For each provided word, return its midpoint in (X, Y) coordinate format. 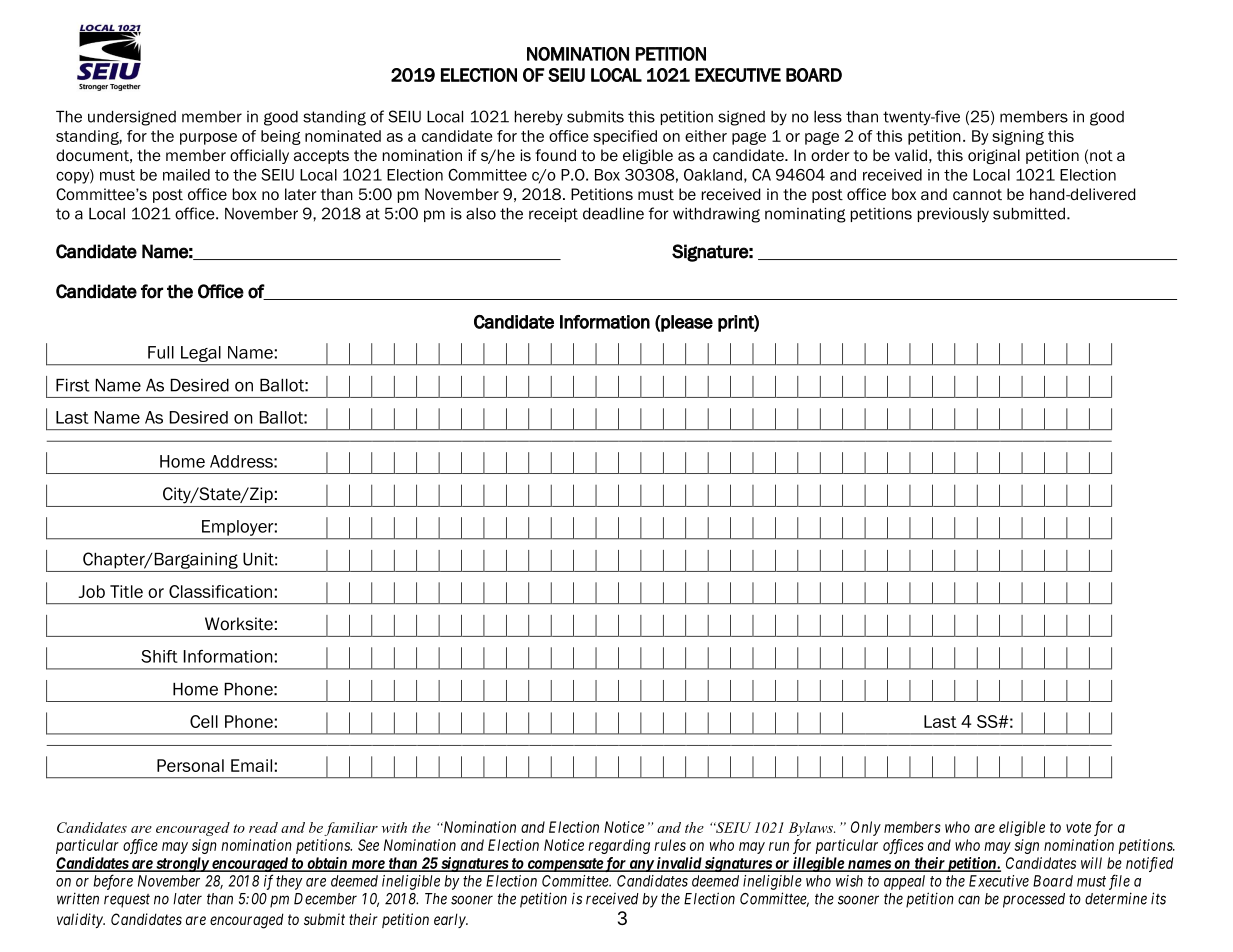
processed (1034, 900)
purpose (208, 139)
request (127, 901)
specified (625, 137)
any (641, 866)
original (994, 156)
